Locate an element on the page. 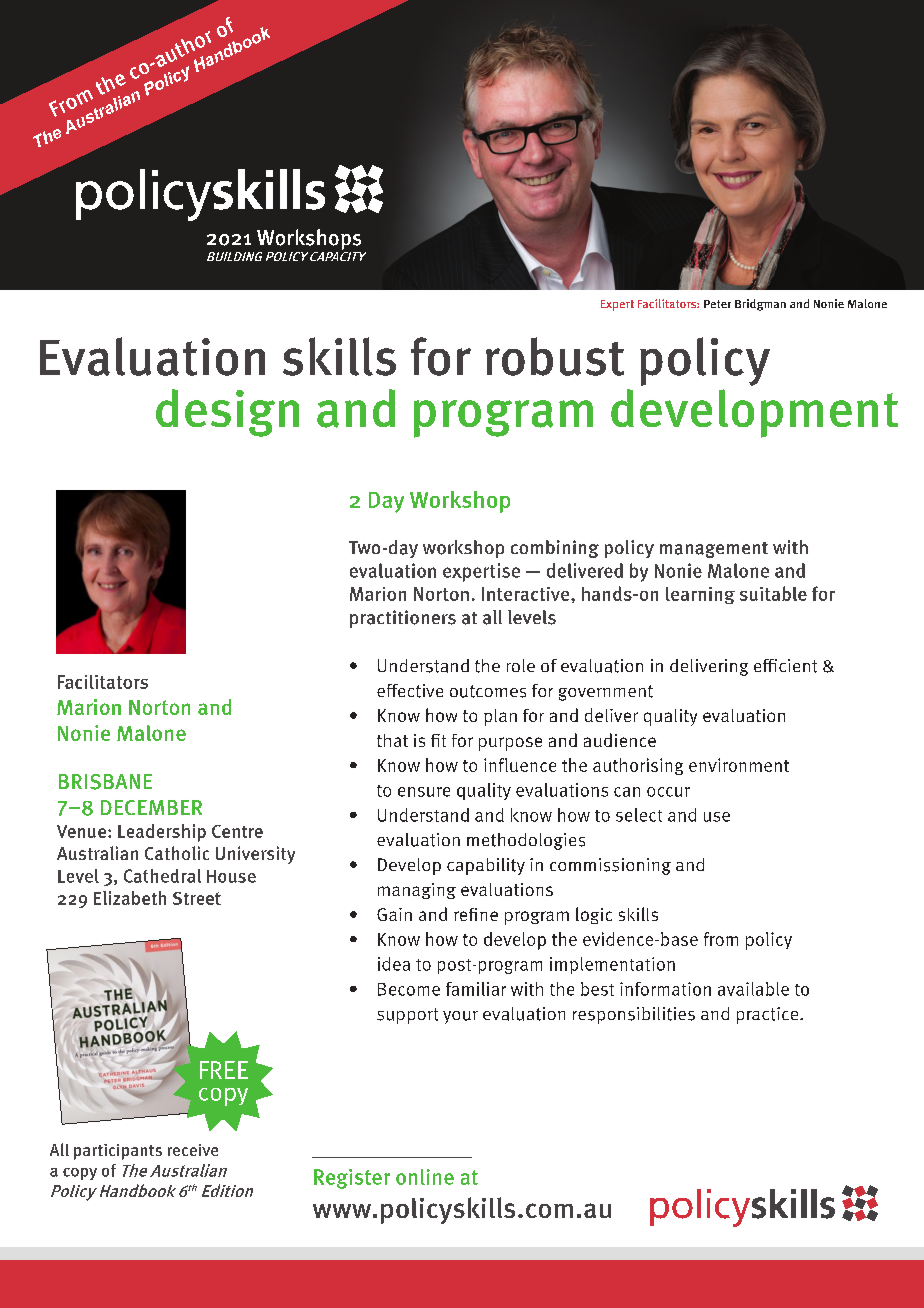 The image size is (924, 1308). design is located at coordinates (227, 413).
